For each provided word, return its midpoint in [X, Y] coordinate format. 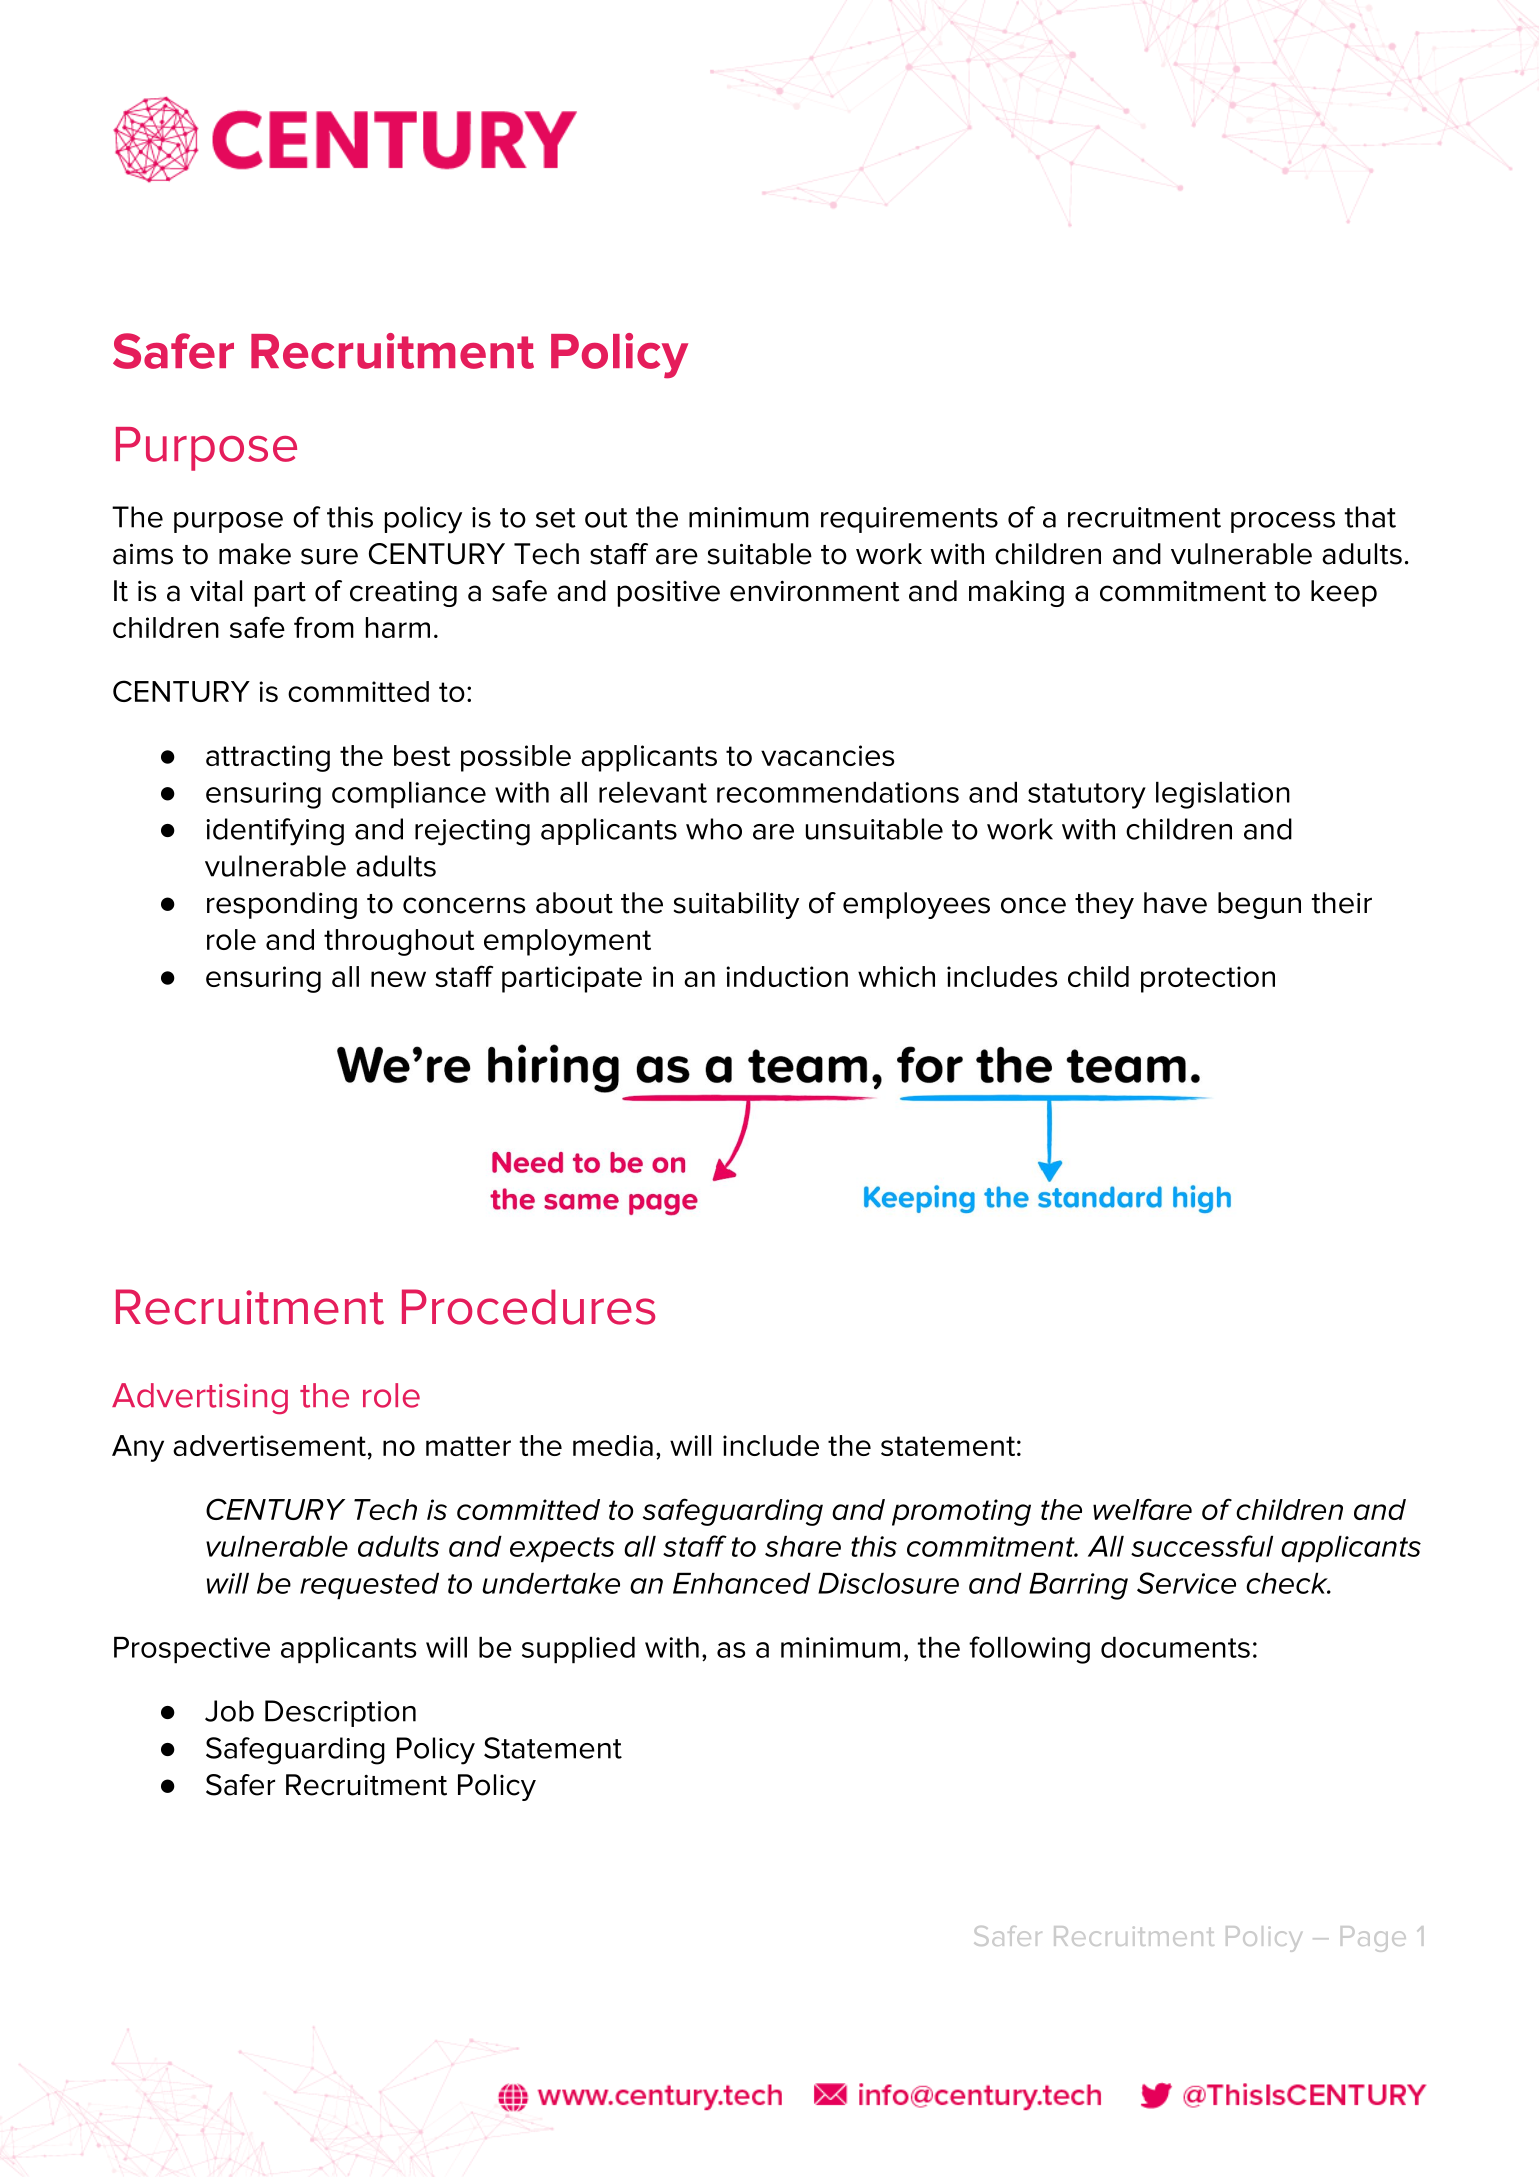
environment [814, 591]
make [255, 554]
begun [1259, 905]
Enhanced [742, 1583]
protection [1208, 979]
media [613, 1445]
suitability [736, 905]
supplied [578, 1650]
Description [340, 1713]
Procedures [528, 1307]
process [1283, 522]
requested [369, 1586]
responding [282, 905]
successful [1202, 1546]
